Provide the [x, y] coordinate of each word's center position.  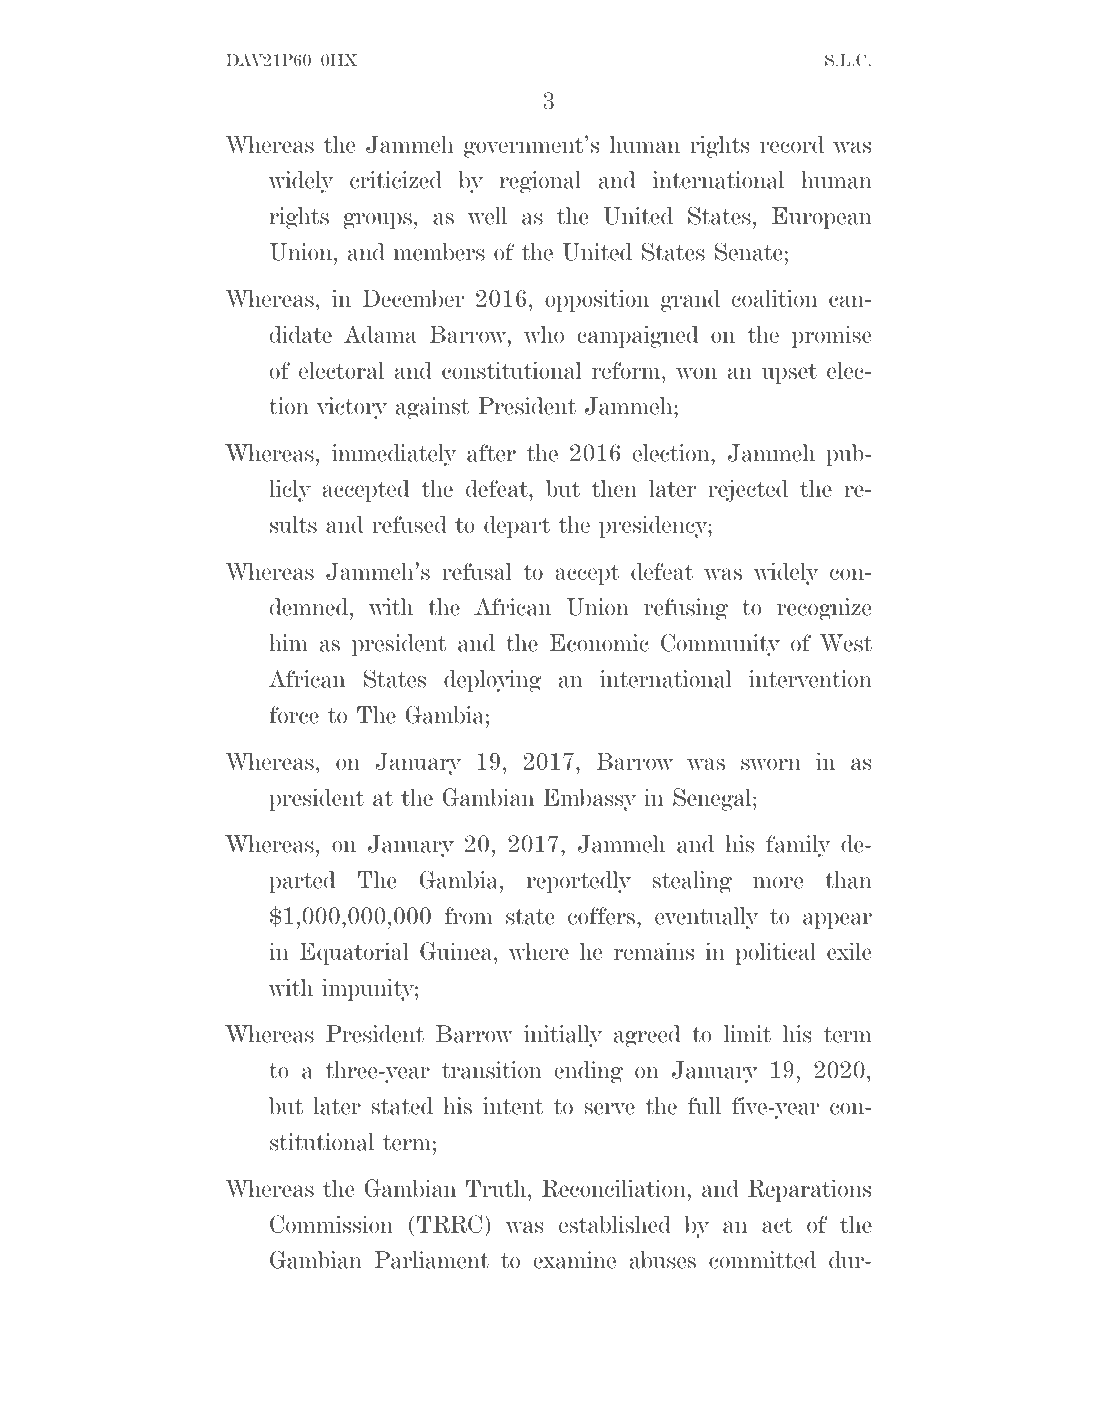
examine [574, 1260]
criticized [396, 180]
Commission [331, 1224]
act [777, 1225]
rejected [748, 490]
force [294, 715]
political [775, 953]
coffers [603, 916]
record [792, 144]
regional [540, 182]
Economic [599, 643]
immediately [394, 455]
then [614, 488]
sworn [771, 764]
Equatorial [354, 953]
